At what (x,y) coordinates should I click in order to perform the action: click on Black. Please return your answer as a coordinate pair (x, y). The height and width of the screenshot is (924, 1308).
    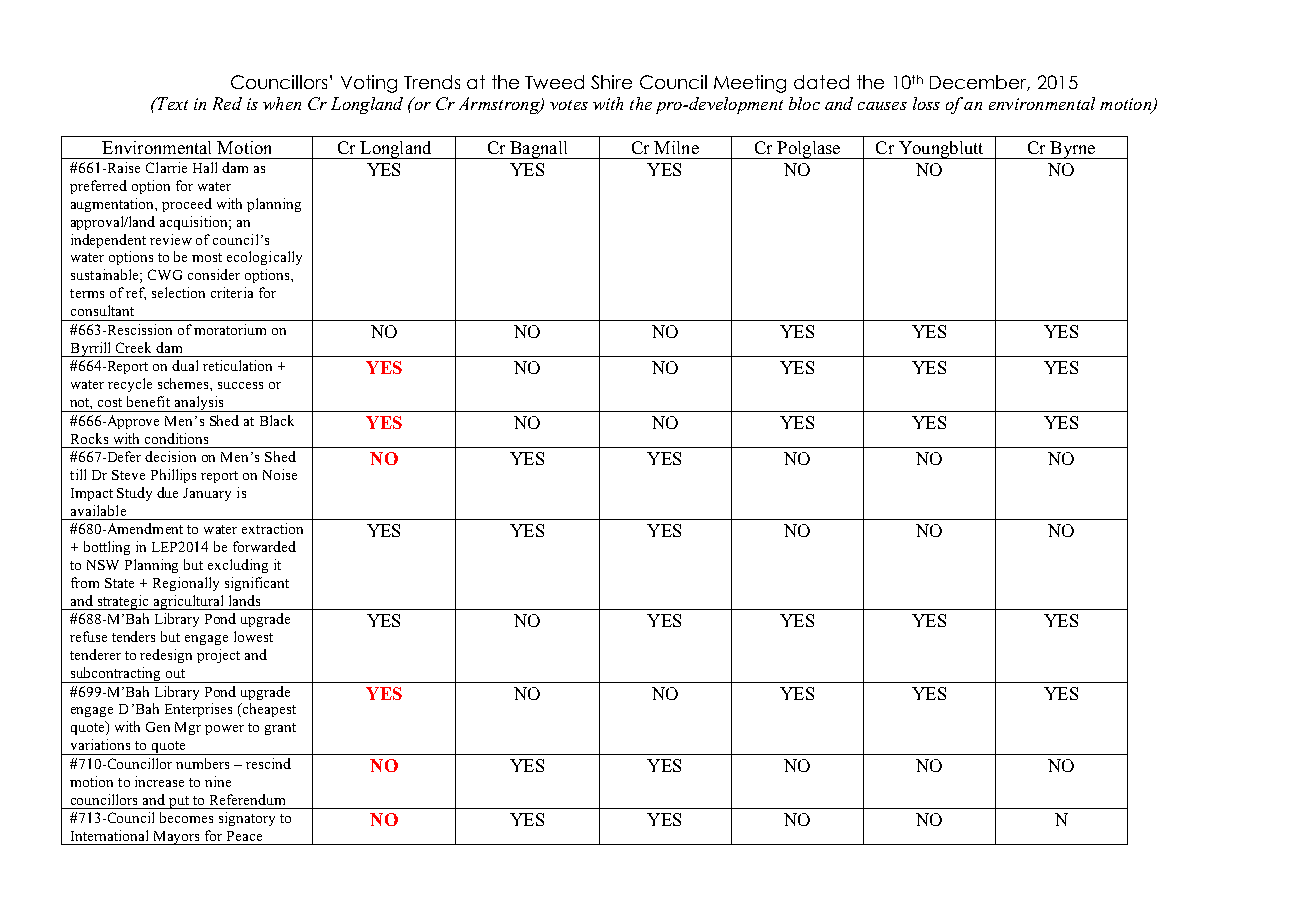
    Looking at the image, I should click on (277, 420).
